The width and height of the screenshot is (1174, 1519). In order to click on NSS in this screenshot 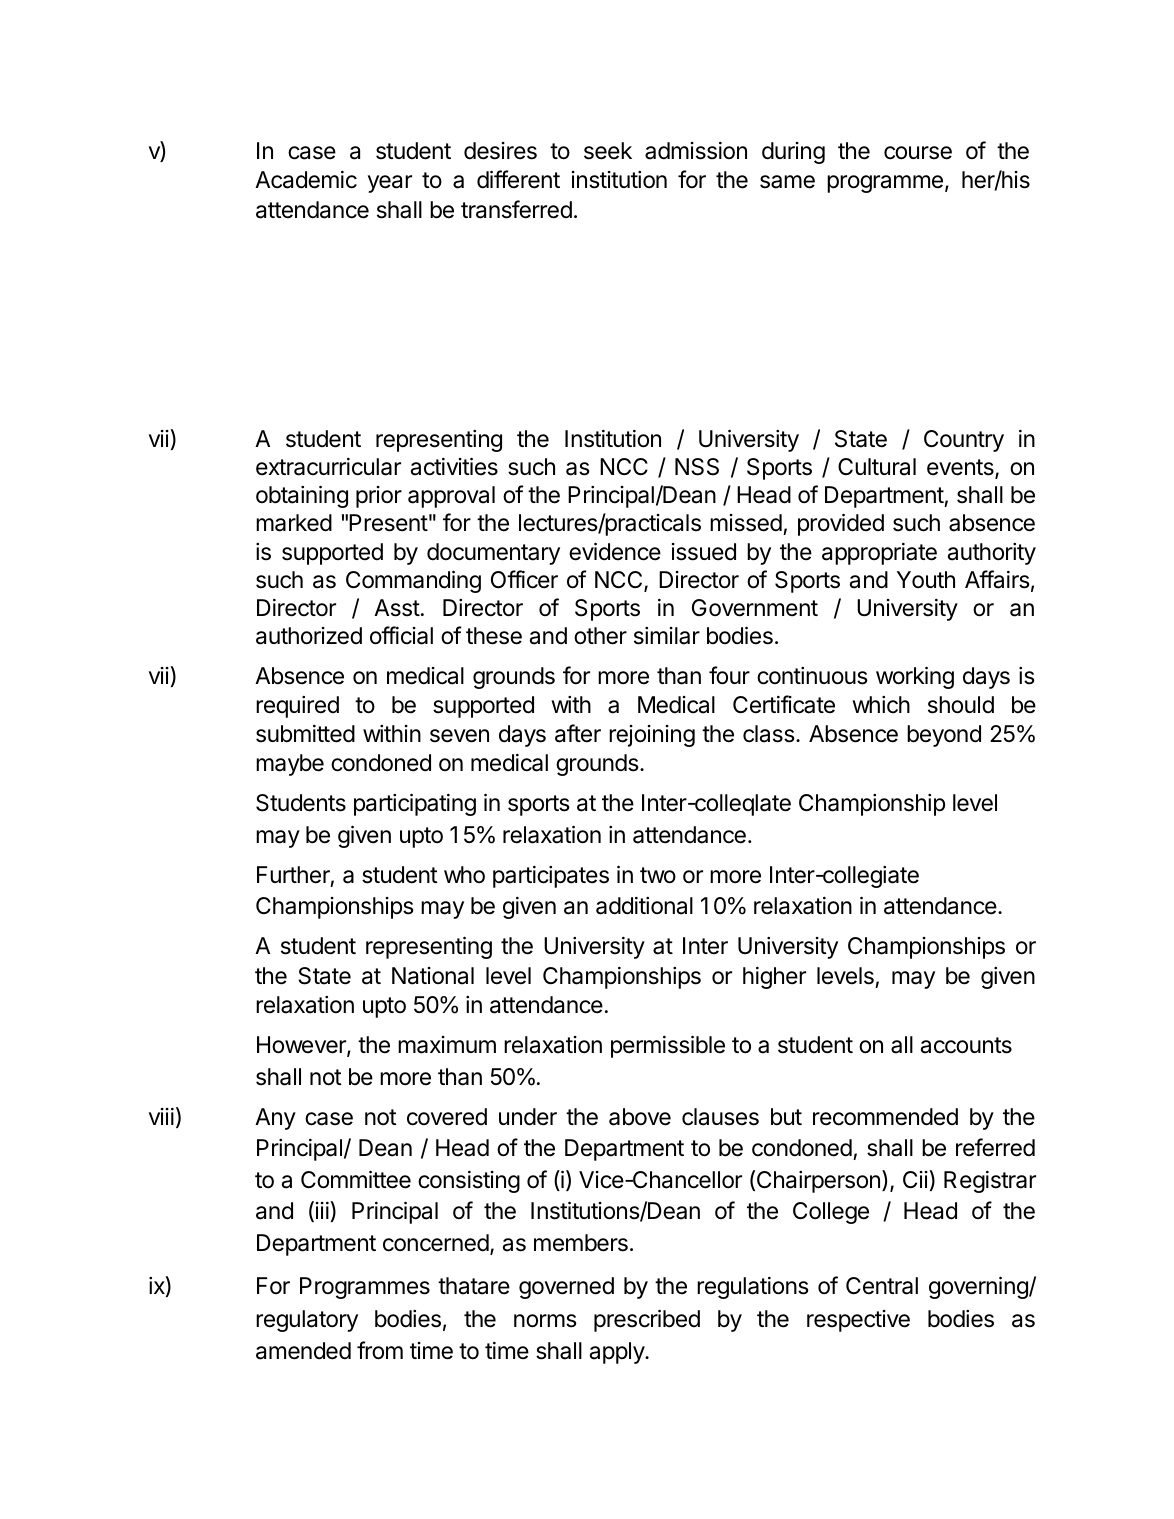, I will do `click(697, 467)`.
